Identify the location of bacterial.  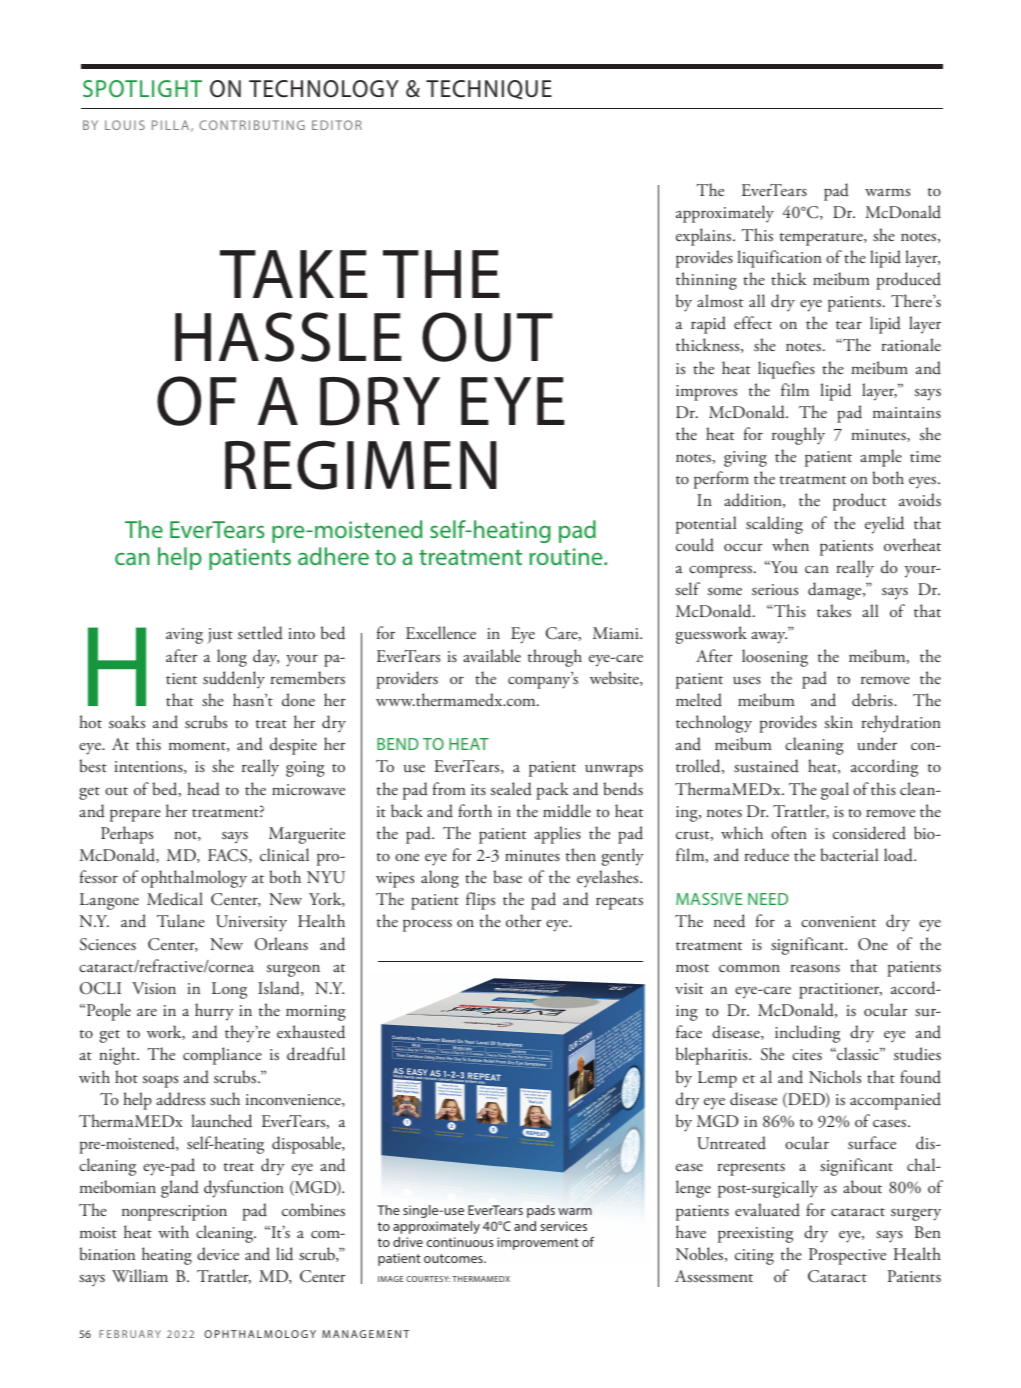
(849, 854).
